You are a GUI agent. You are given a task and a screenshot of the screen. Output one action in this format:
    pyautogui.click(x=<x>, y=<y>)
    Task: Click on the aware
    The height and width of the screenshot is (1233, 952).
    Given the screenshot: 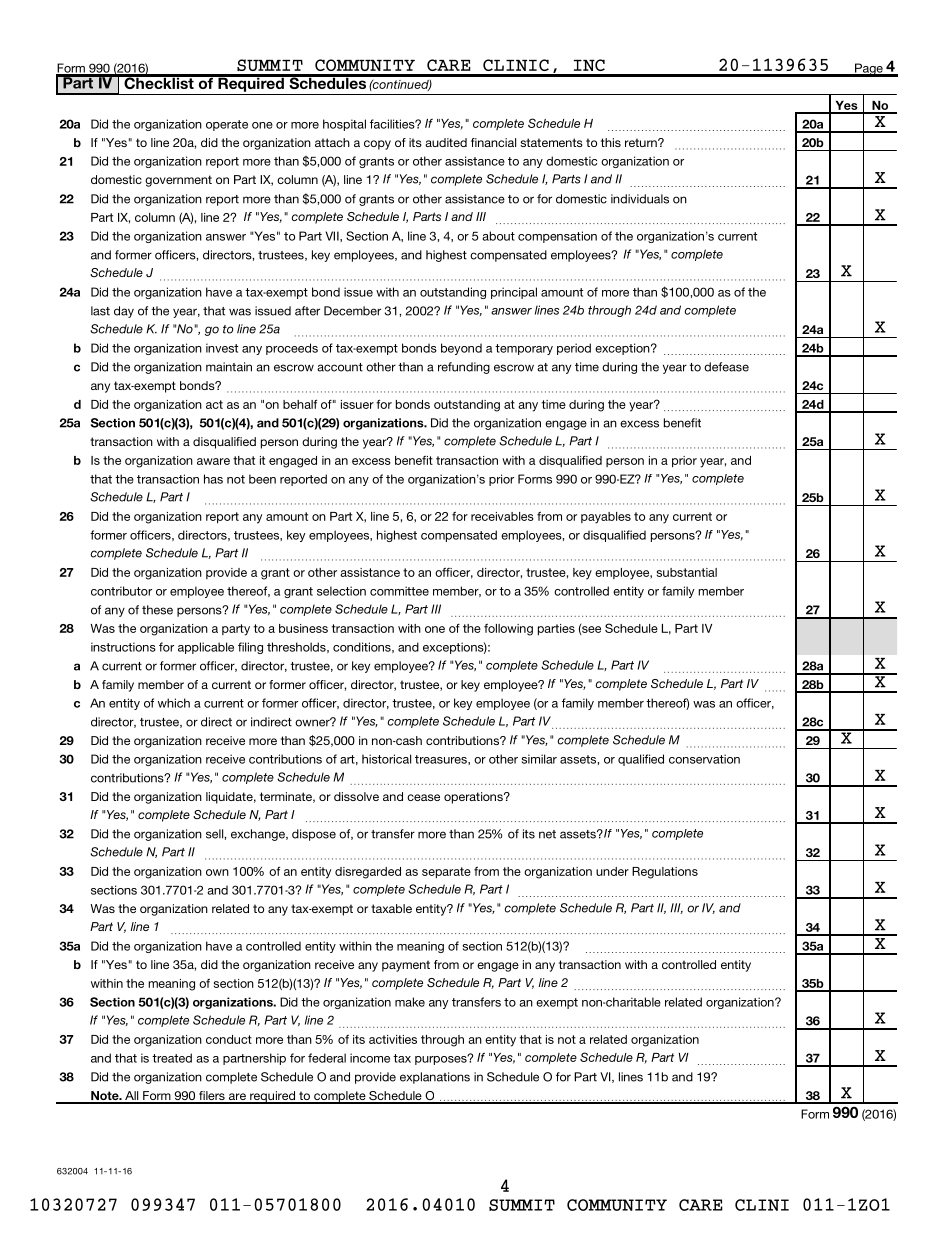 What is the action you would take?
    pyautogui.click(x=213, y=461)
